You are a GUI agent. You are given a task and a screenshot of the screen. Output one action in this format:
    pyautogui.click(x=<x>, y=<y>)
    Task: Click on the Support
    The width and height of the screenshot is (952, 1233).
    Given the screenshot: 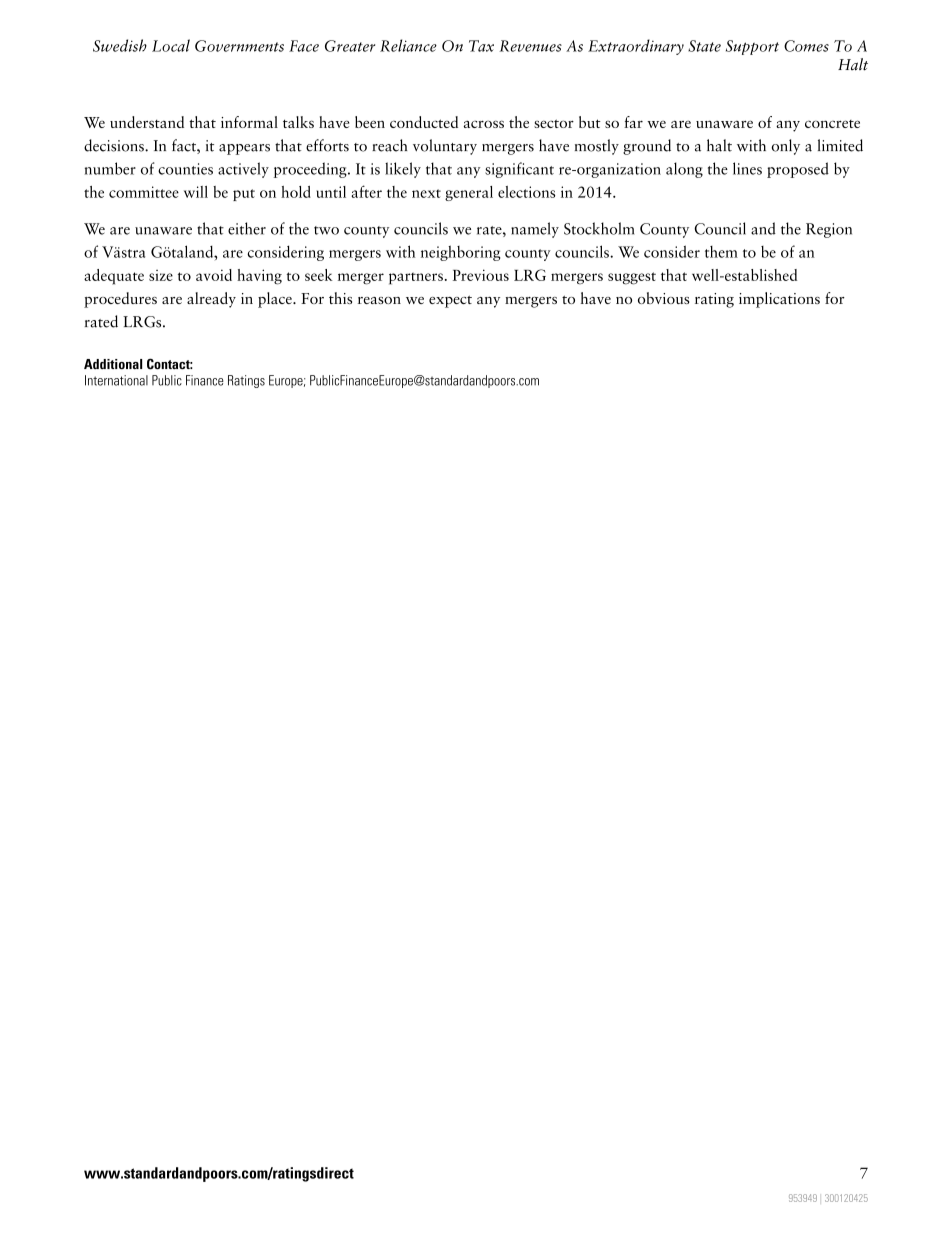 What is the action you would take?
    pyautogui.click(x=752, y=47)
